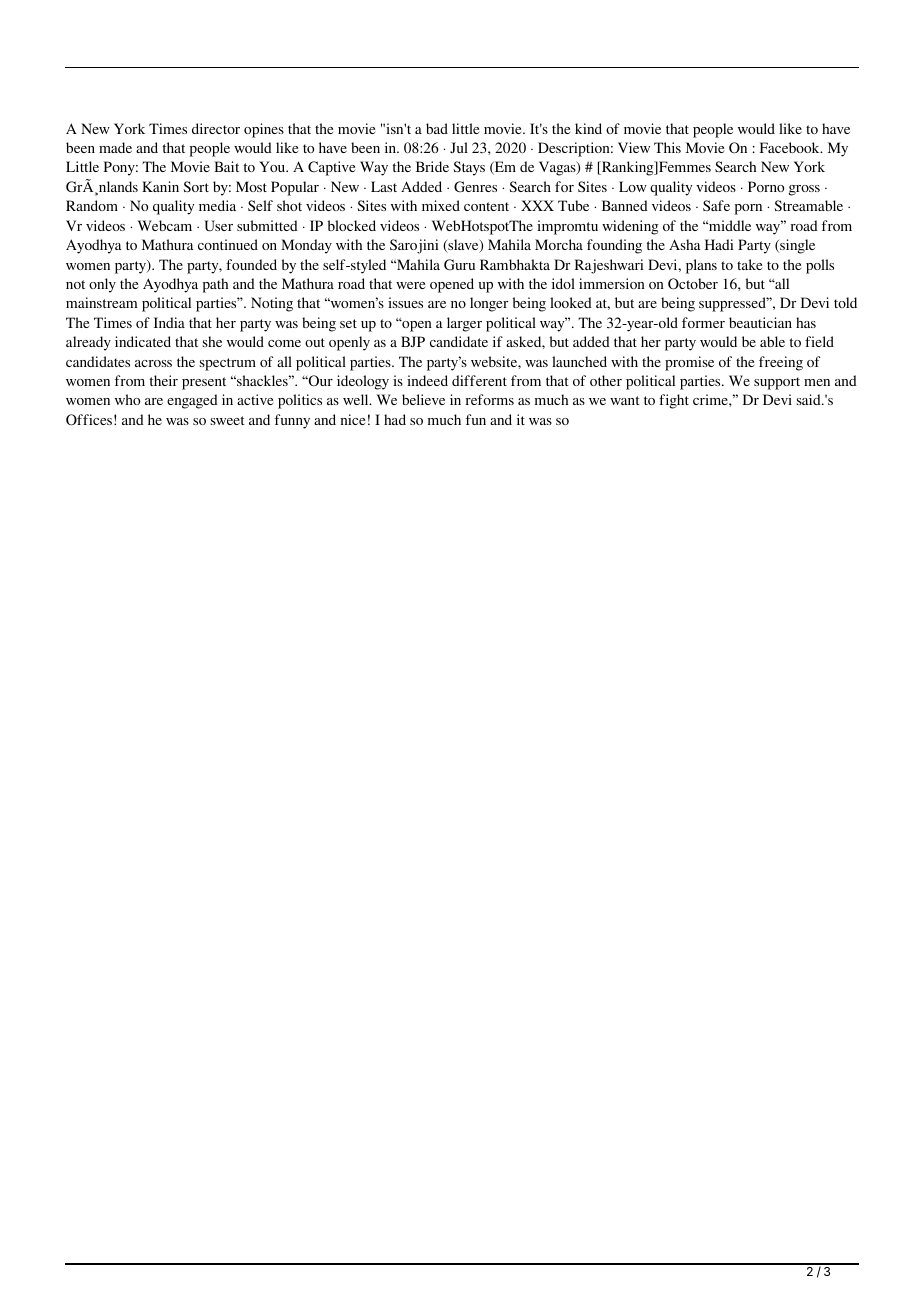 Image resolution: width=924 pixels, height=1308 pixels. Describe the element at coordinates (216, 128) in the screenshot. I see `director` at that location.
